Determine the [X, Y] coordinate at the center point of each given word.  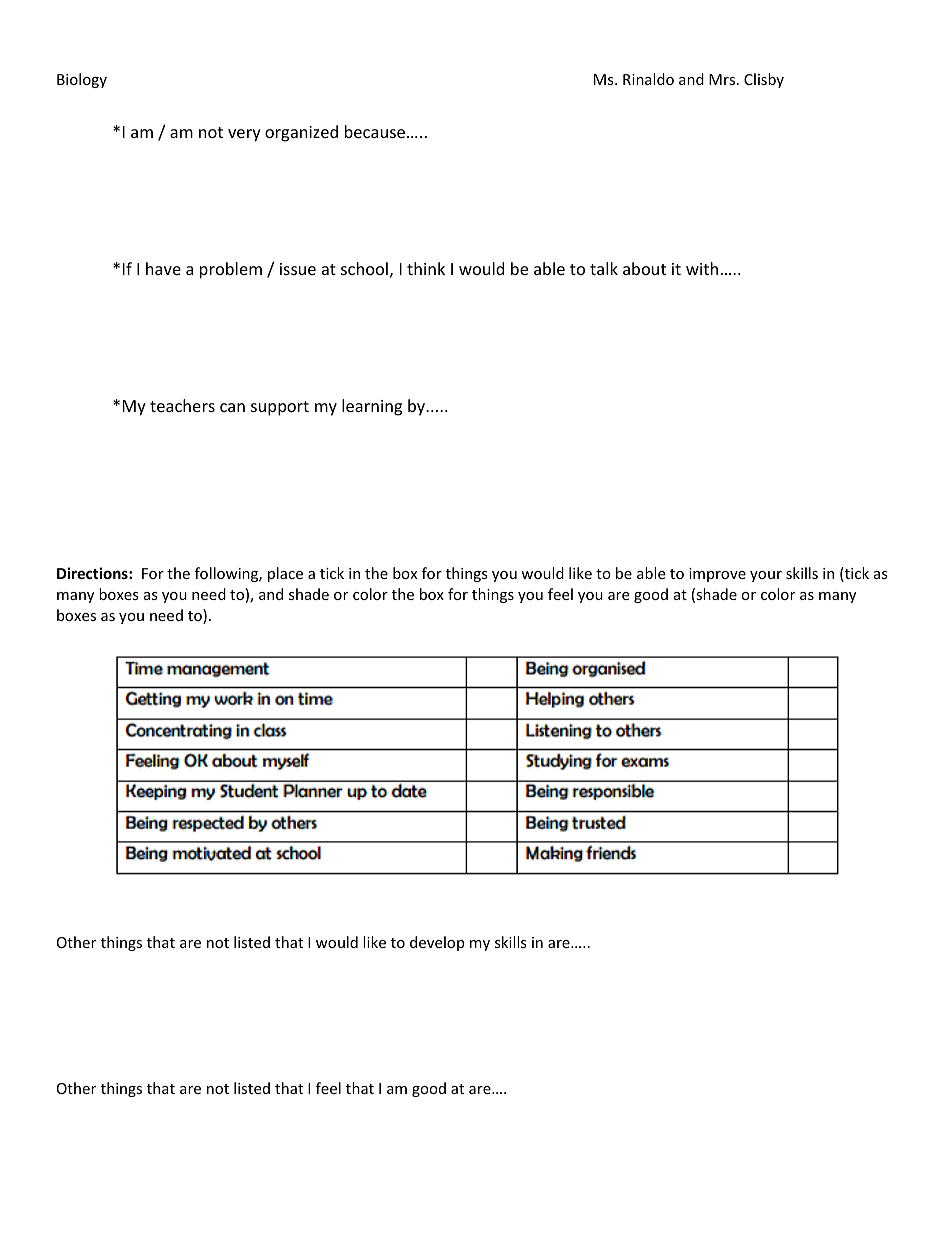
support [280, 408]
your [766, 576]
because [376, 131]
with [702, 268]
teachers [182, 405]
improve [717, 575]
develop [437, 943]
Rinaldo [648, 79]
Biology [82, 80]
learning [372, 407]
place [285, 574]
